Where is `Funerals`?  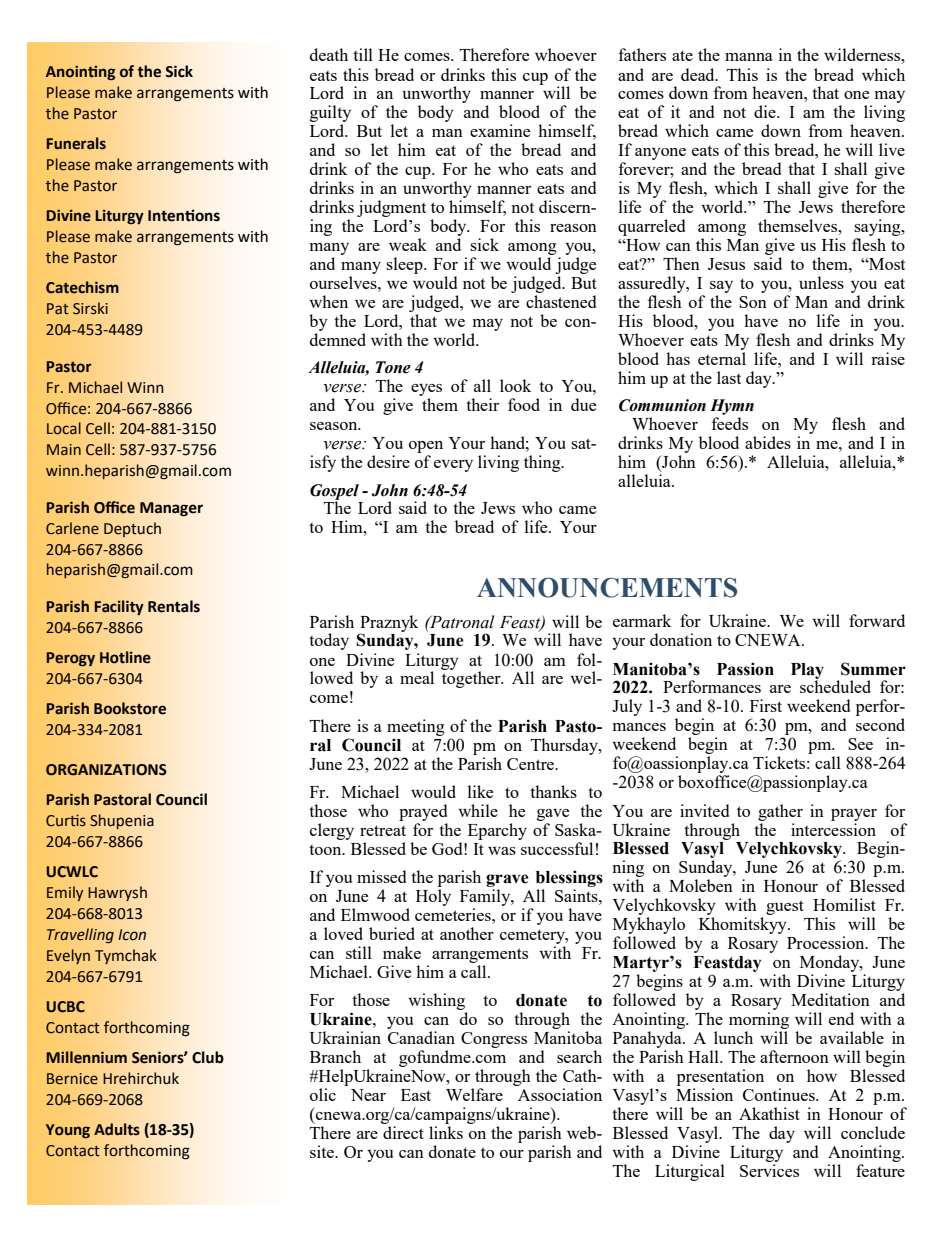
Funerals is located at coordinates (76, 143).
